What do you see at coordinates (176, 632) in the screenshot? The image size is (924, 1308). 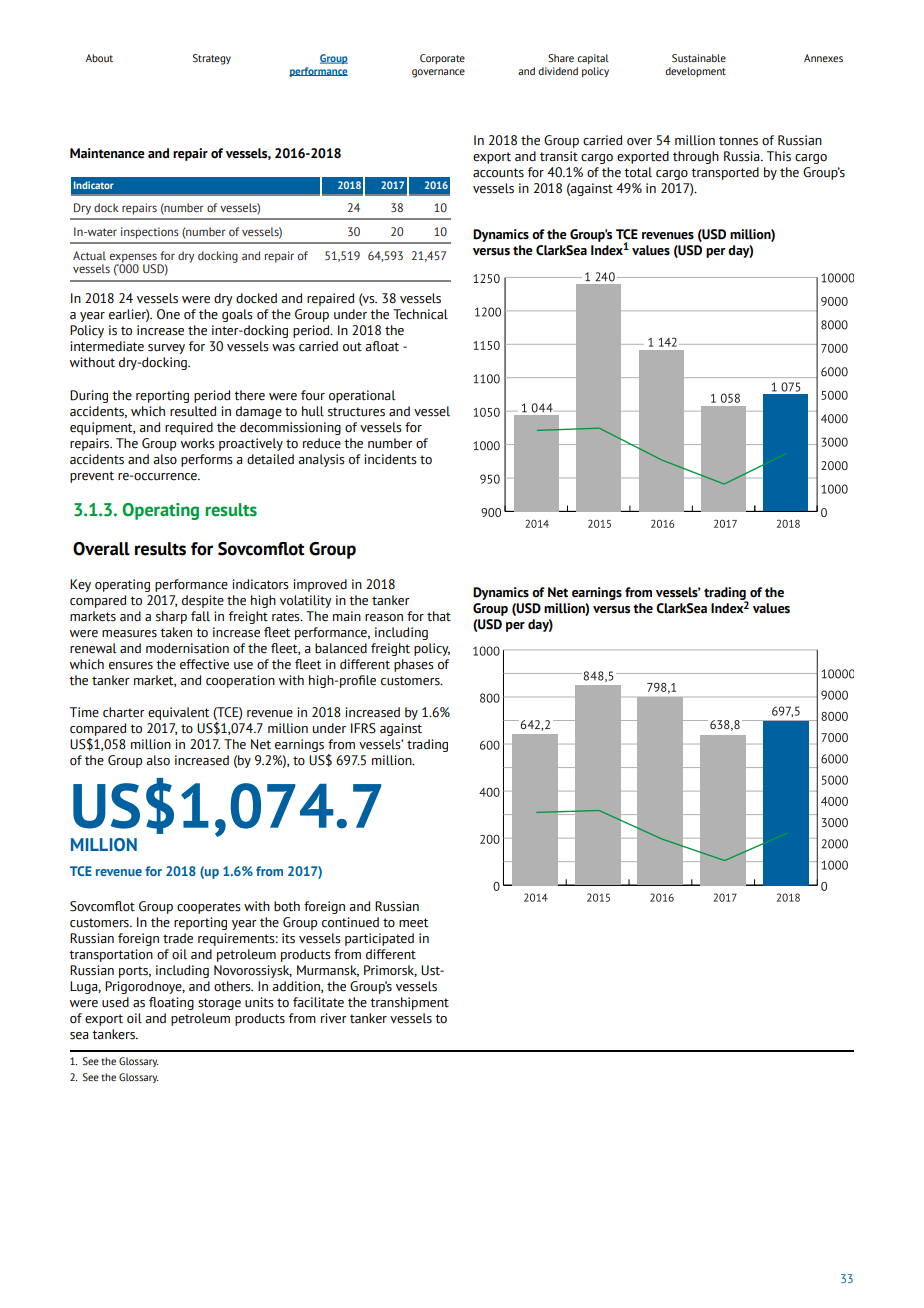 I see `taken` at bounding box center [176, 632].
